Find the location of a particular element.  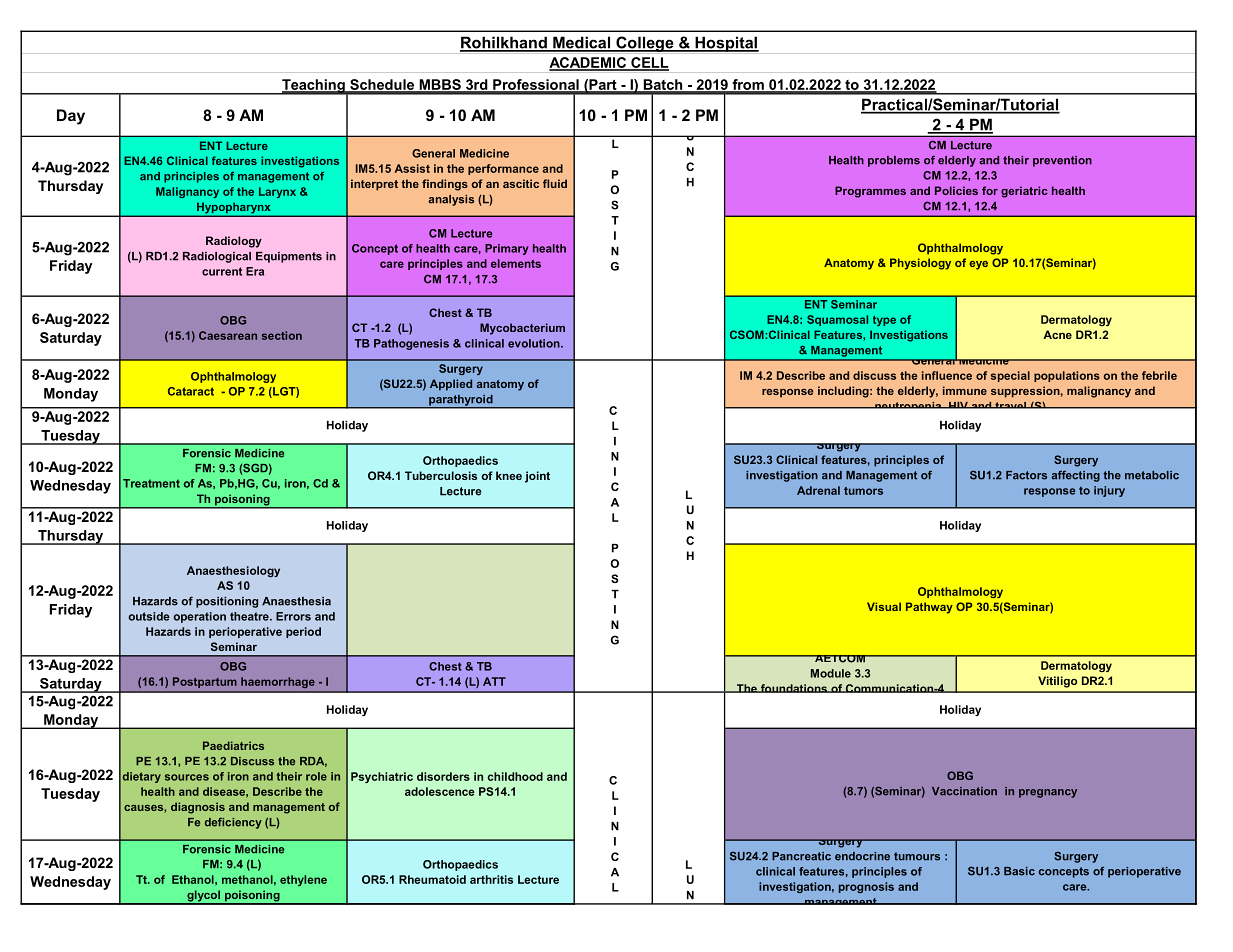

Assist is located at coordinates (412, 168).
